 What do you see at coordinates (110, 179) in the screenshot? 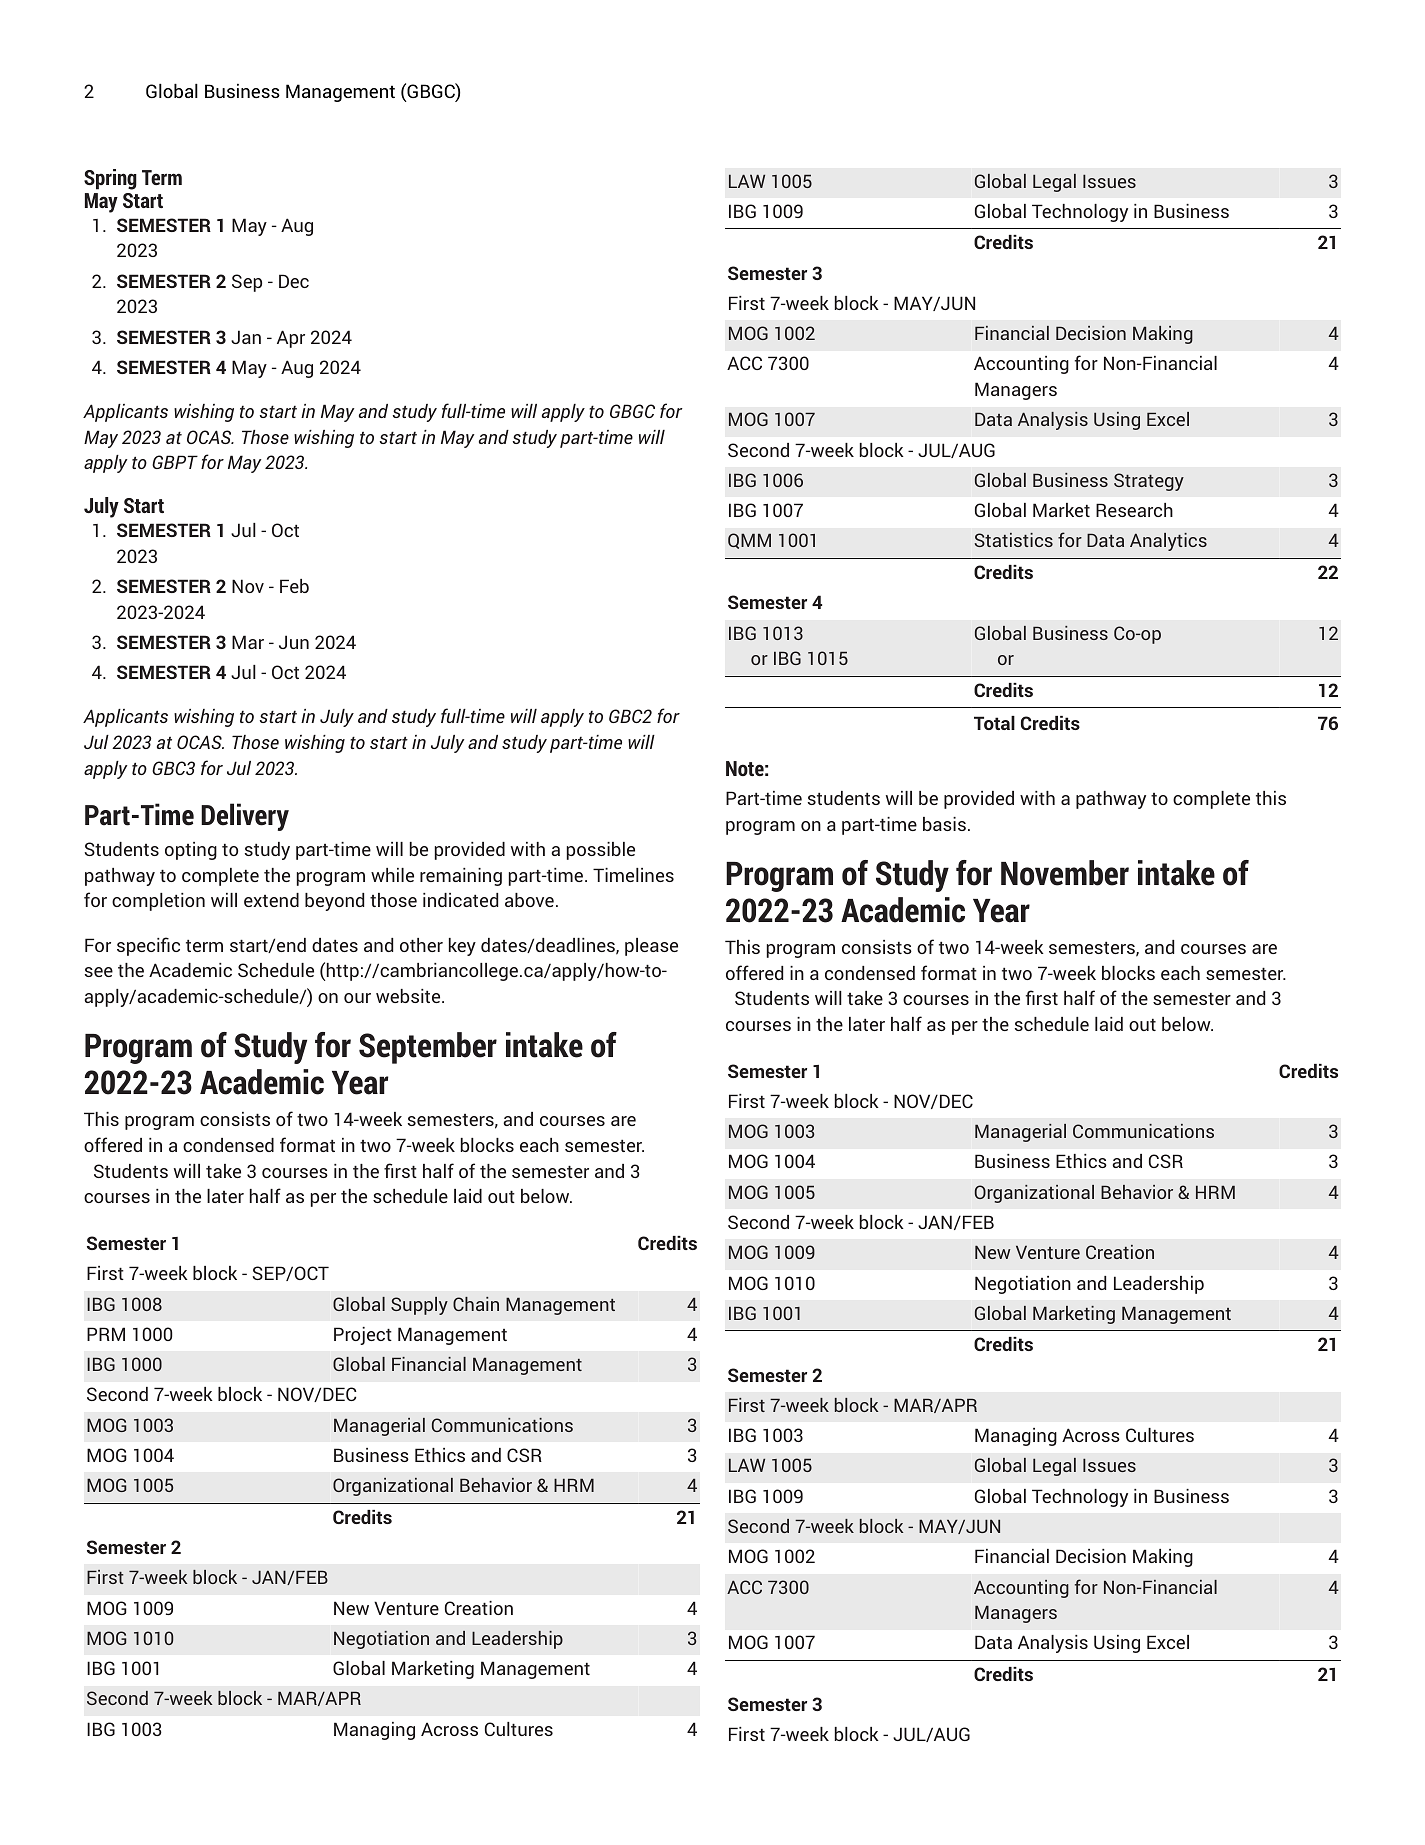
I see `Spring` at bounding box center [110, 179].
